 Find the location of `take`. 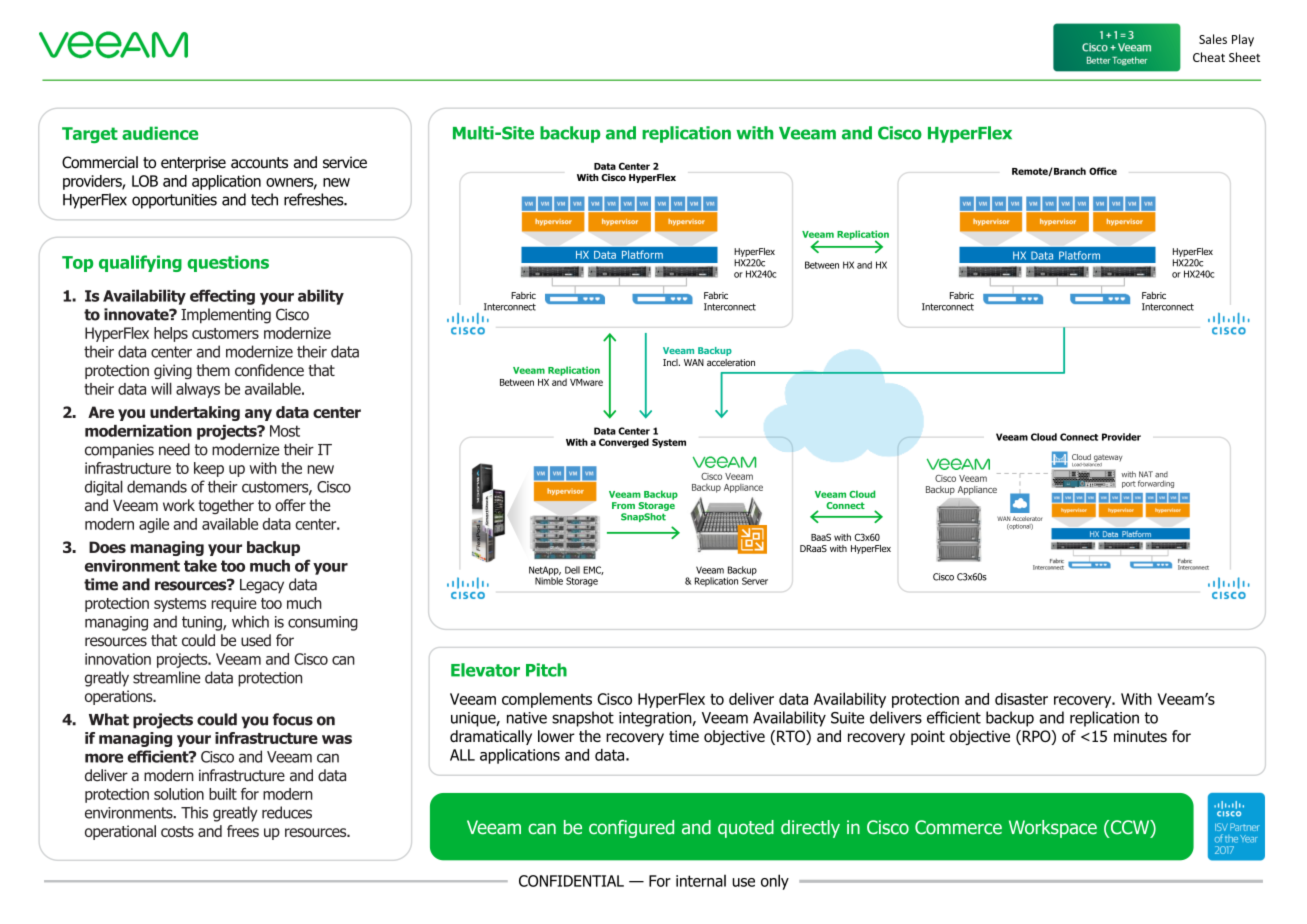

take is located at coordinates (200, 566).
